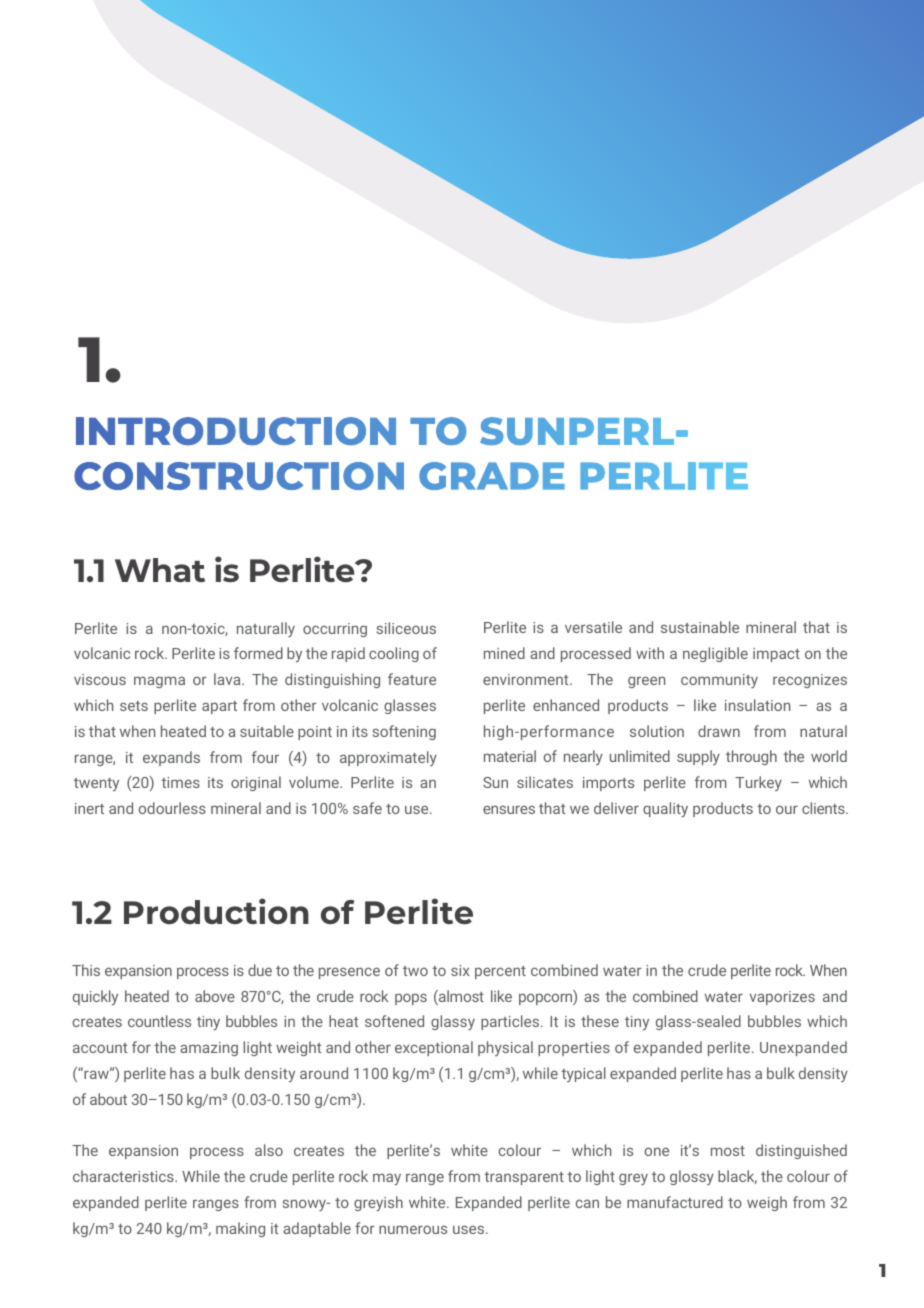 The width and height of the document is (924, 1308). I want to click on manufactured, so click(675, 1202).
